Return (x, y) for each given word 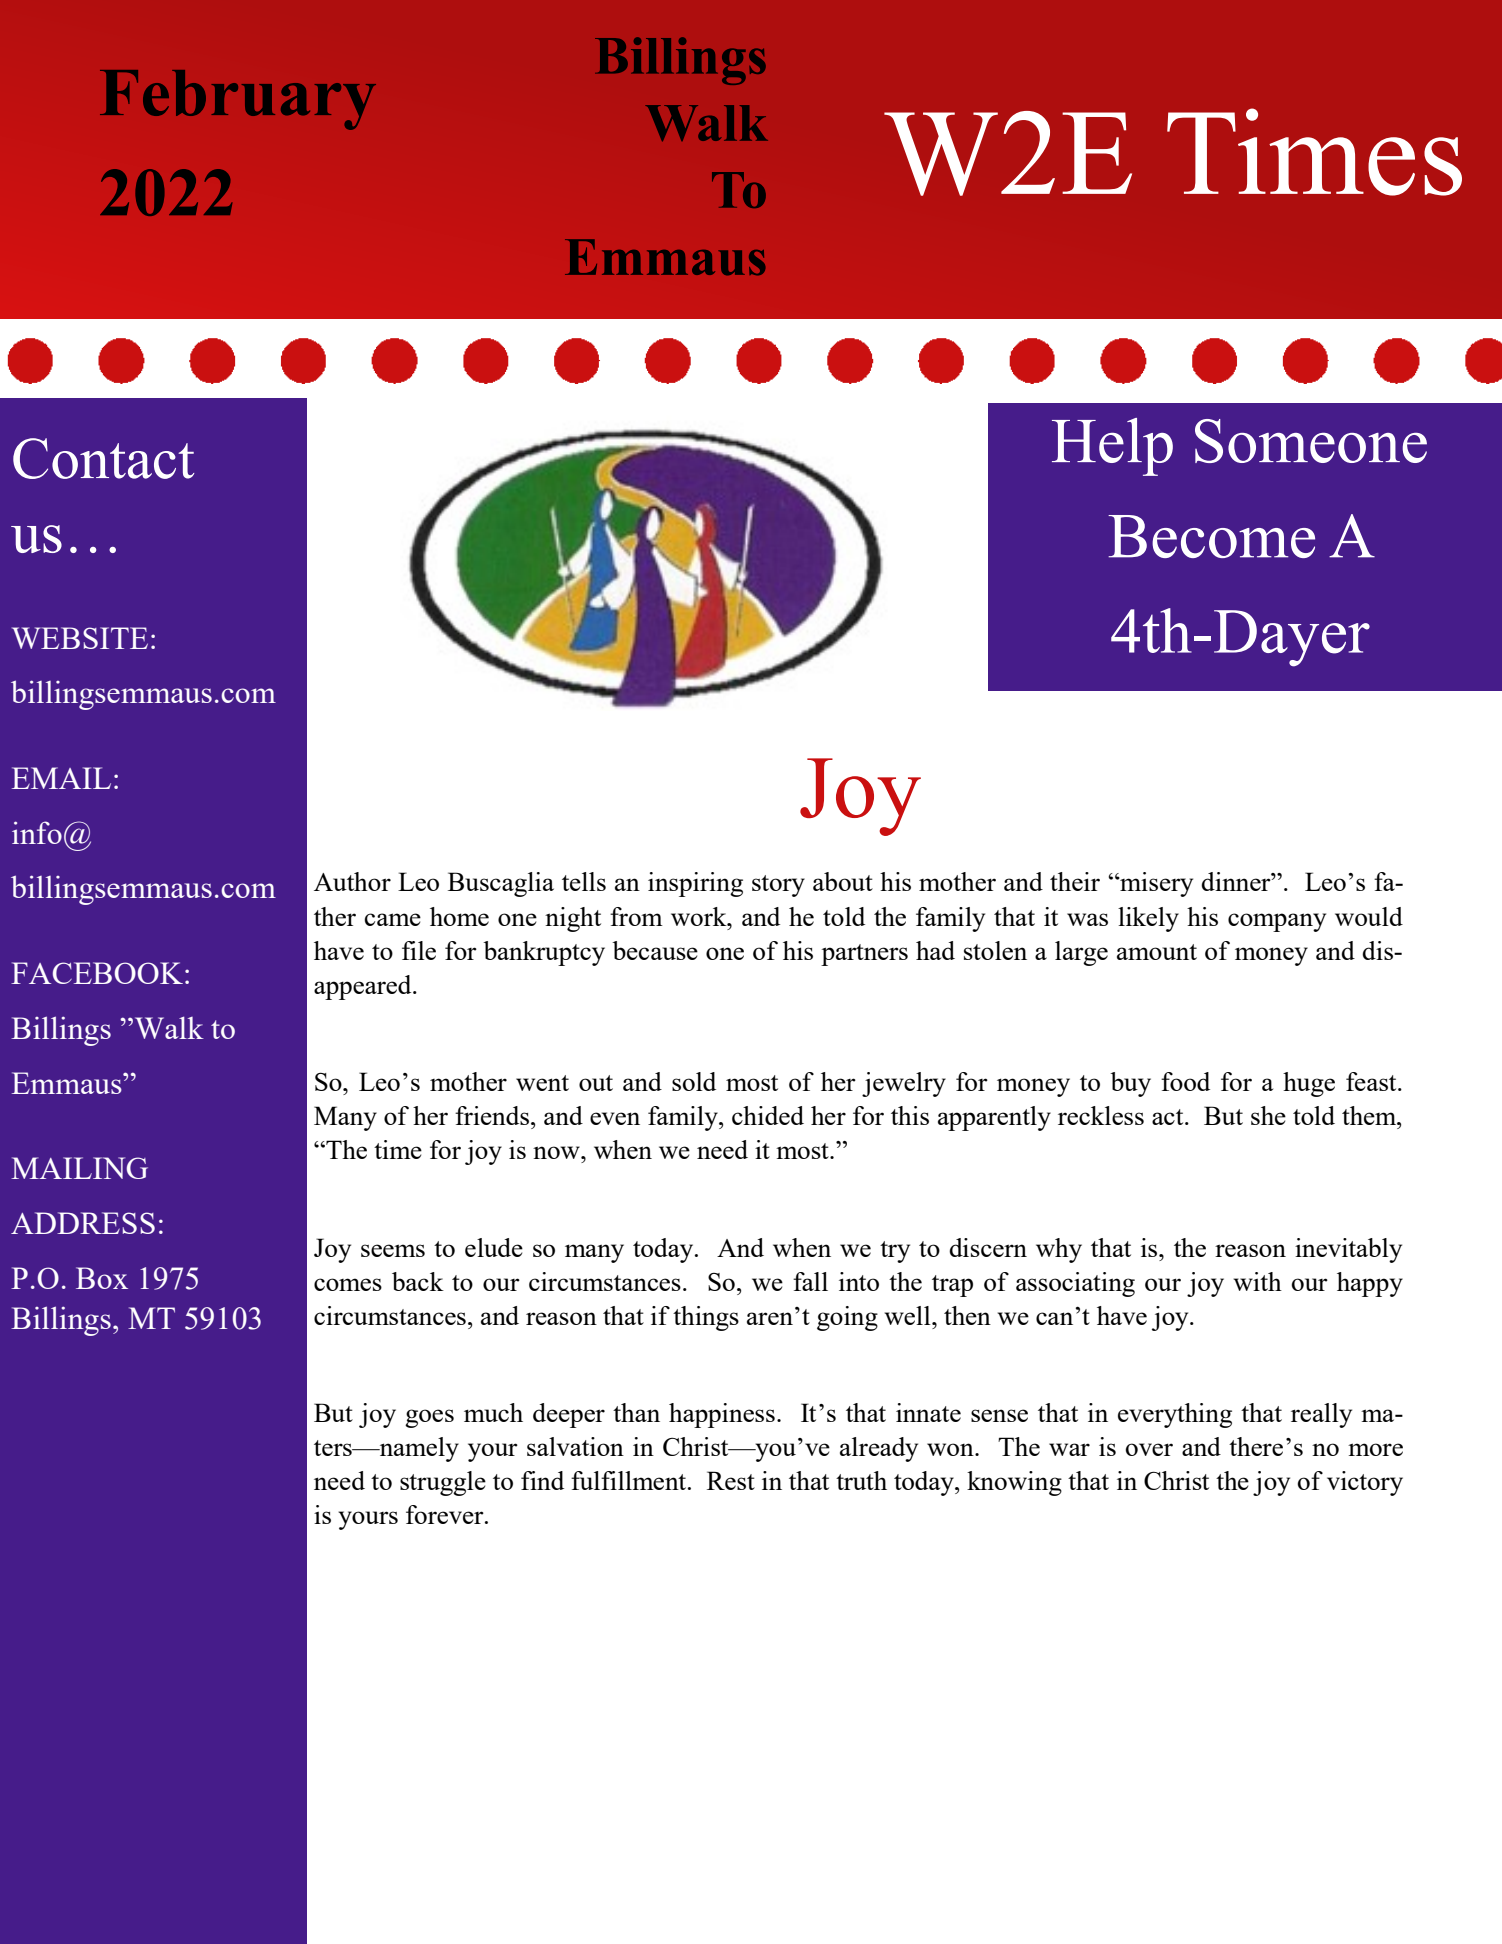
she (1268, 1115)
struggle (443, 1483)
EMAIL (61, 778)
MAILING (79, 1168)
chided (768, 1115)
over (1149, 1449)
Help (1112, 447)
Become (1211, 536)
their (1075, 881)
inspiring (695, 884)
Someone (1311, 441)
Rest (731, 1480)
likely (1148, 919)
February (238, 100)
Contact (103, 458)
